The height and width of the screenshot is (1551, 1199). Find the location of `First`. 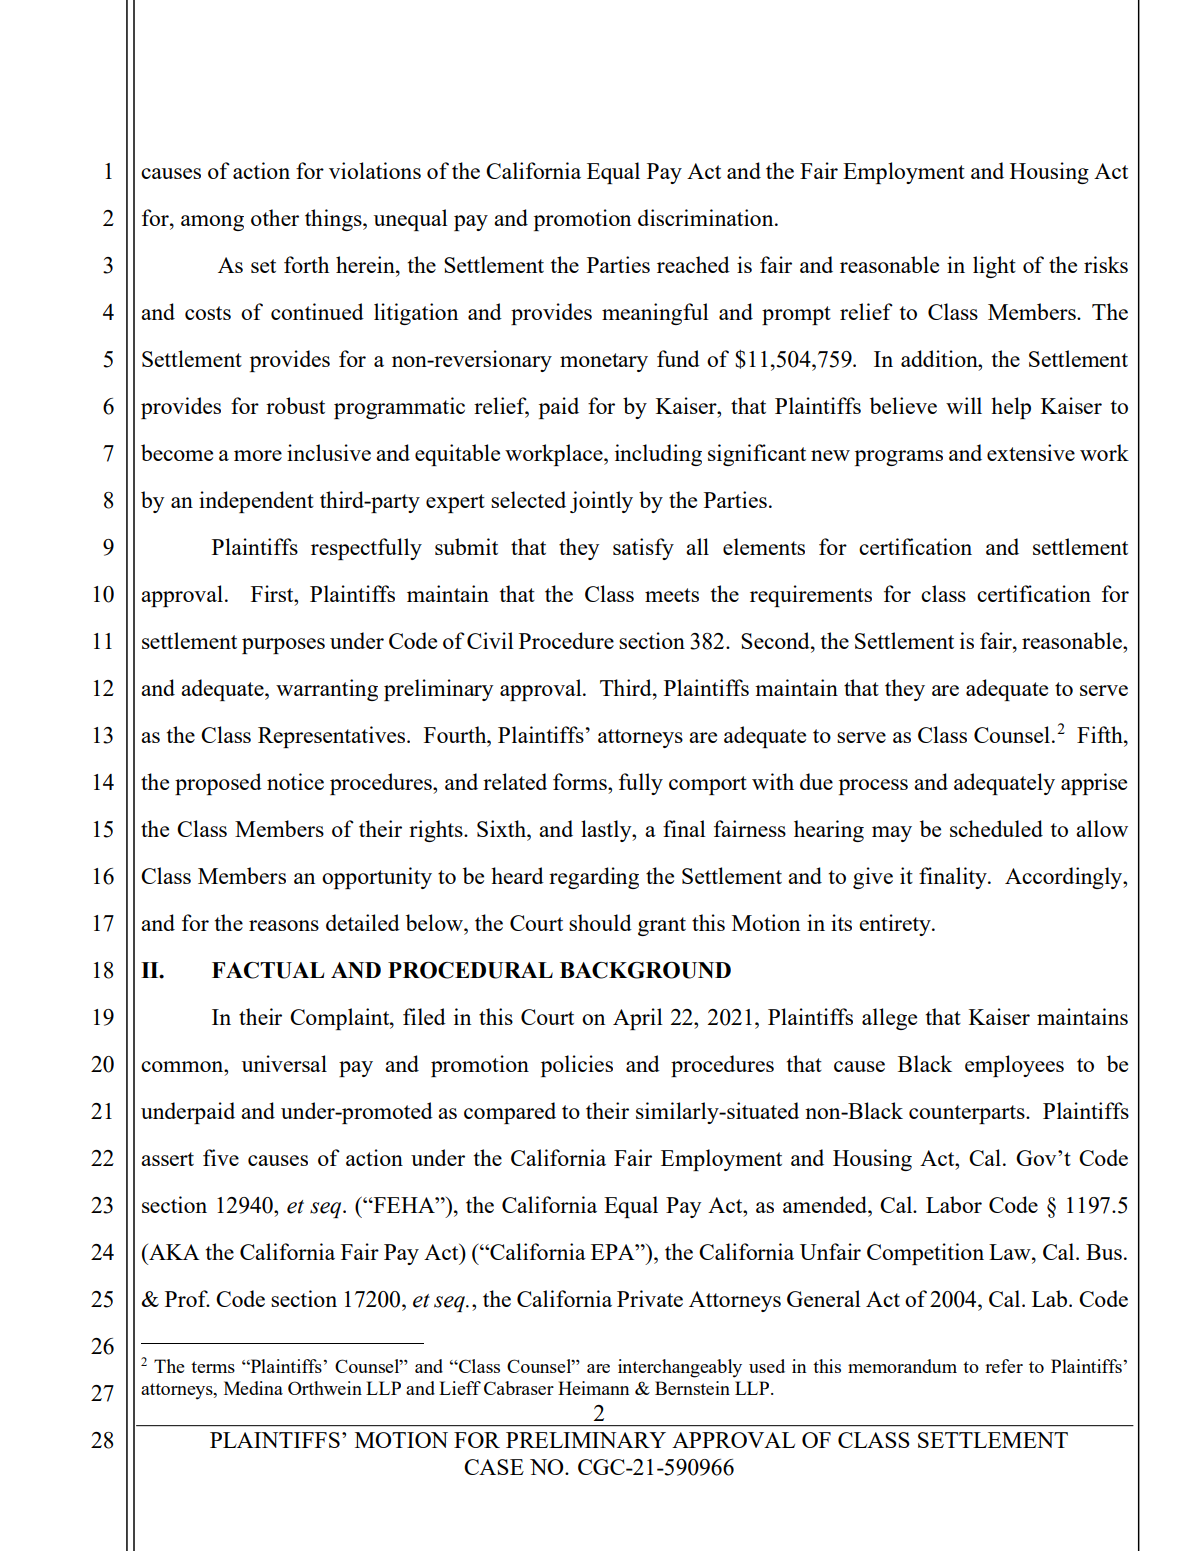

First is located at coordinates (273, 593).
